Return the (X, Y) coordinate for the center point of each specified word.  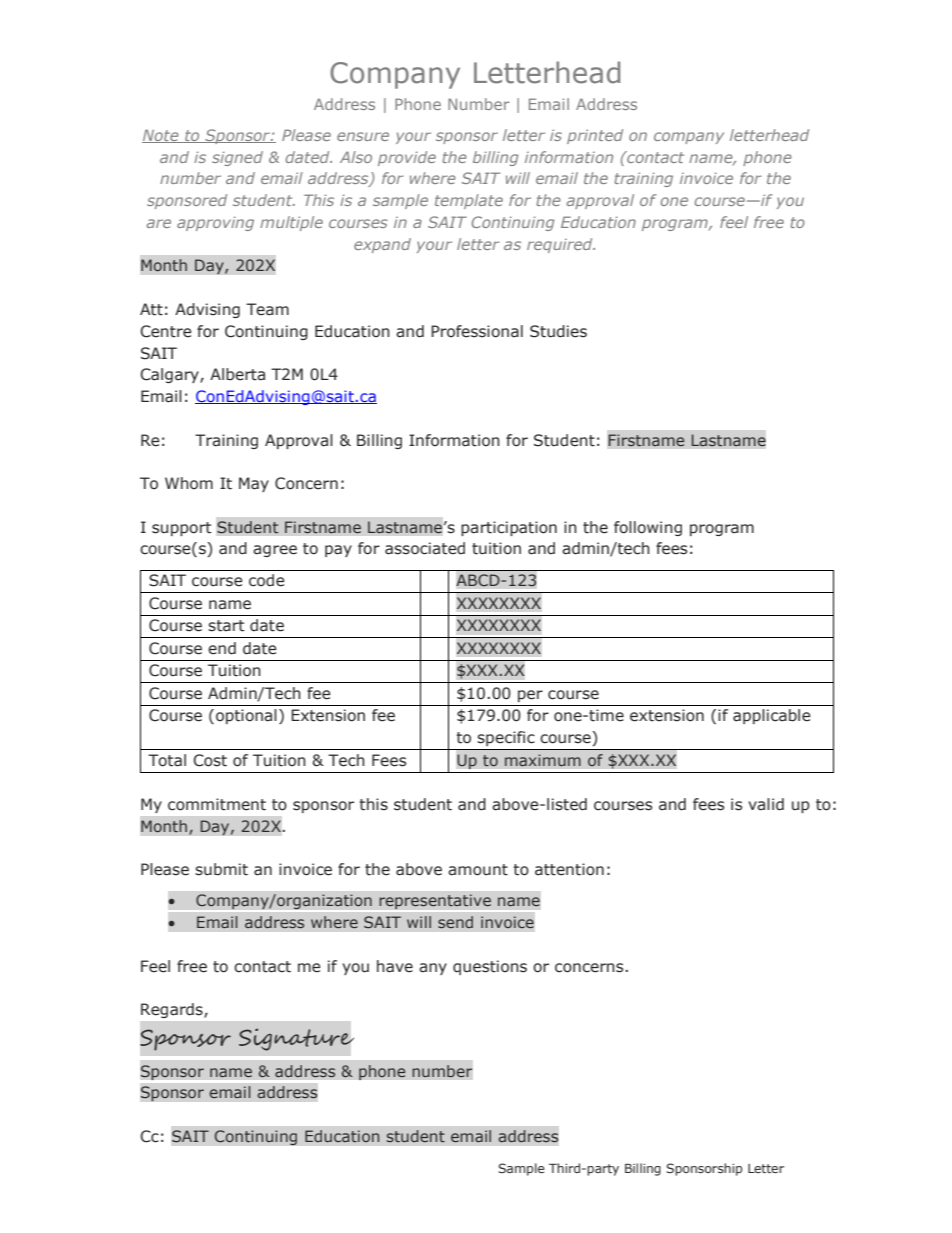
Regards (173, 1010)
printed (595, 136)
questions (490, 967)
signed (237, 158)
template (469, 201)
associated (425, 548)
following (648, 528)
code (267, 580)
